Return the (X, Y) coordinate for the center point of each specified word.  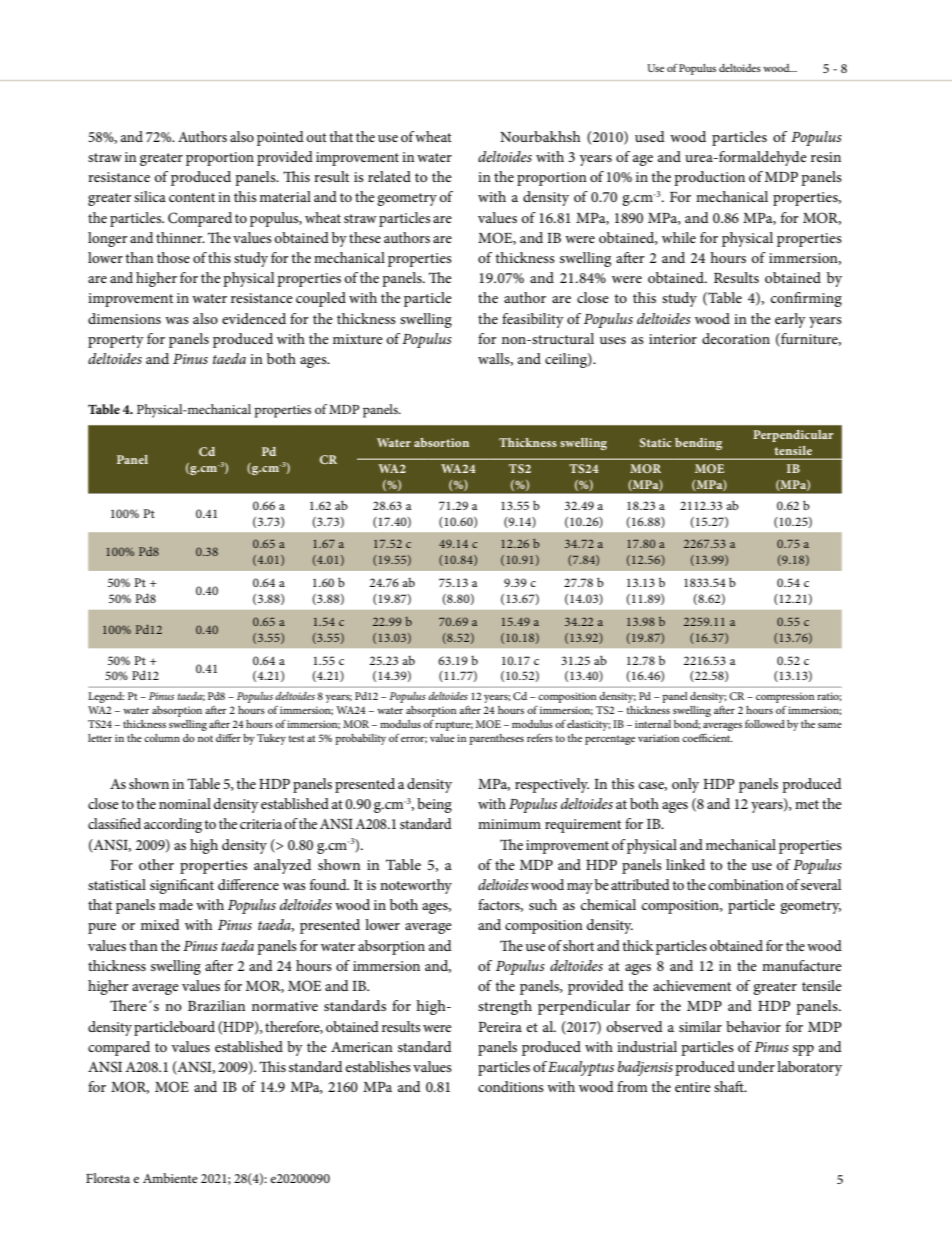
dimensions (124, 318)
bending (698, 444)
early (790, 320)
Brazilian (216, 1005)
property (116, 341)
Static (655, 442)
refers (540, 737)
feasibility (533, 320)
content (192, 197)
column (162, 738)
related (389, 176)
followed (765, 723)
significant (182, 886)
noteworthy (416, 886)
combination (746, 884)
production (709, 178)
